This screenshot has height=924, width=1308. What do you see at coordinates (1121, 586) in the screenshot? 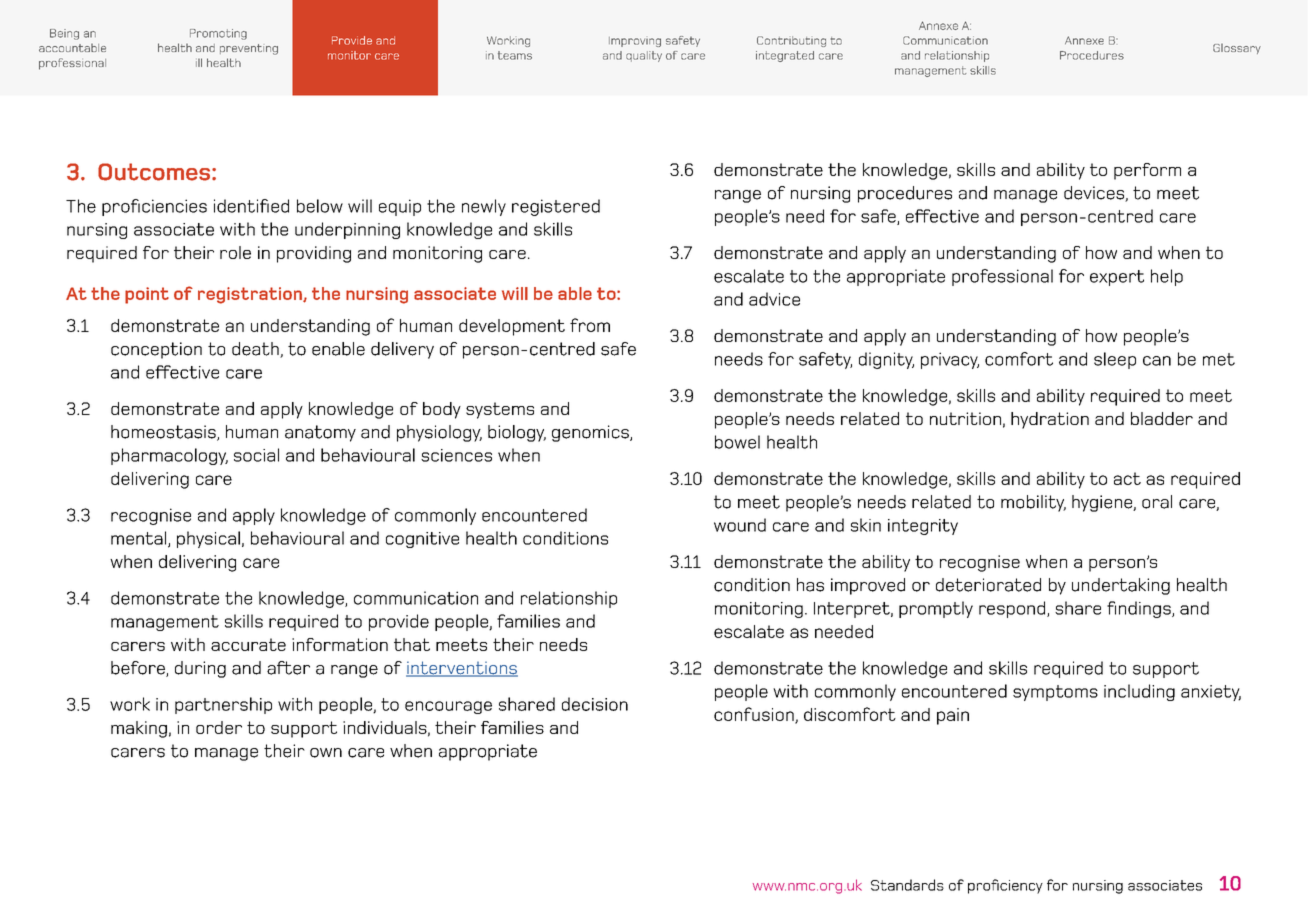
I see `undertaking` at bounding box center [1121, 586].
